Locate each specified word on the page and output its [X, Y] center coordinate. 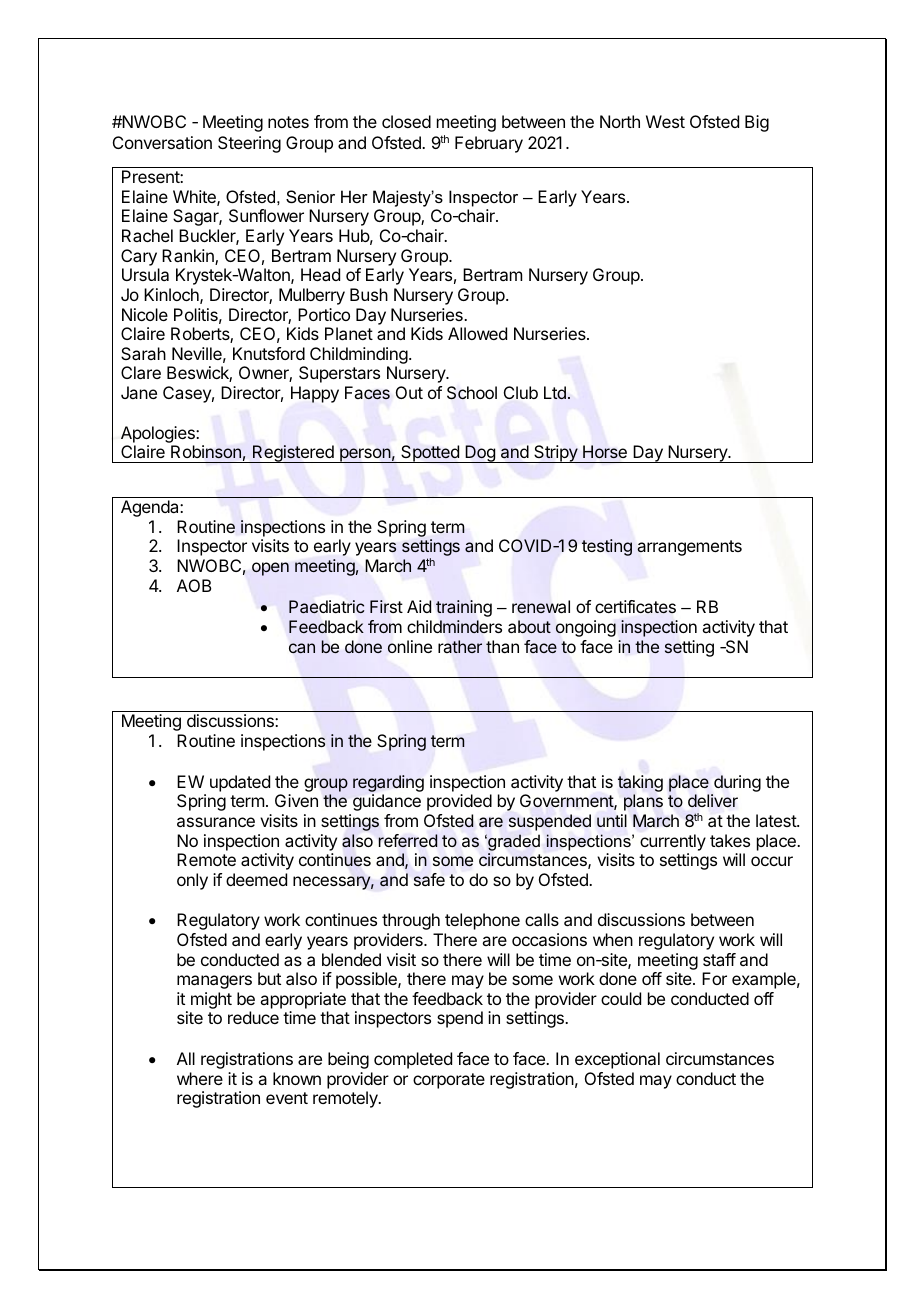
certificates [635, 607]
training [464, 608]
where [200, 1078]
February [489, 144]
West [665, 121]
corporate [449, 1081]
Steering [249, 144]
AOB [194, 585]
